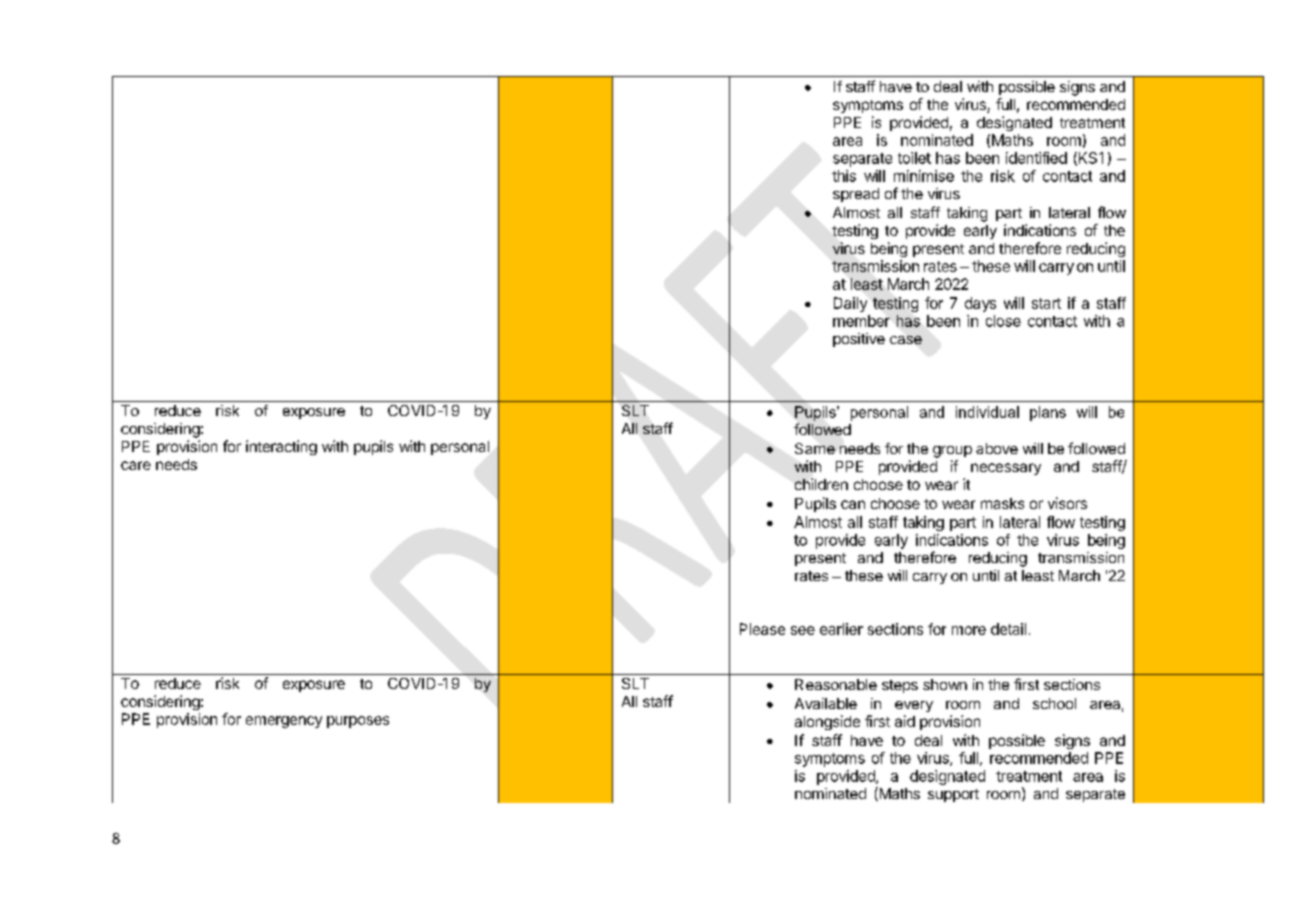 The height and width of the screenshot is (924, 1308). Describe the element at coordinates (136, 465) in the screenshot. I see `care` at that location.
